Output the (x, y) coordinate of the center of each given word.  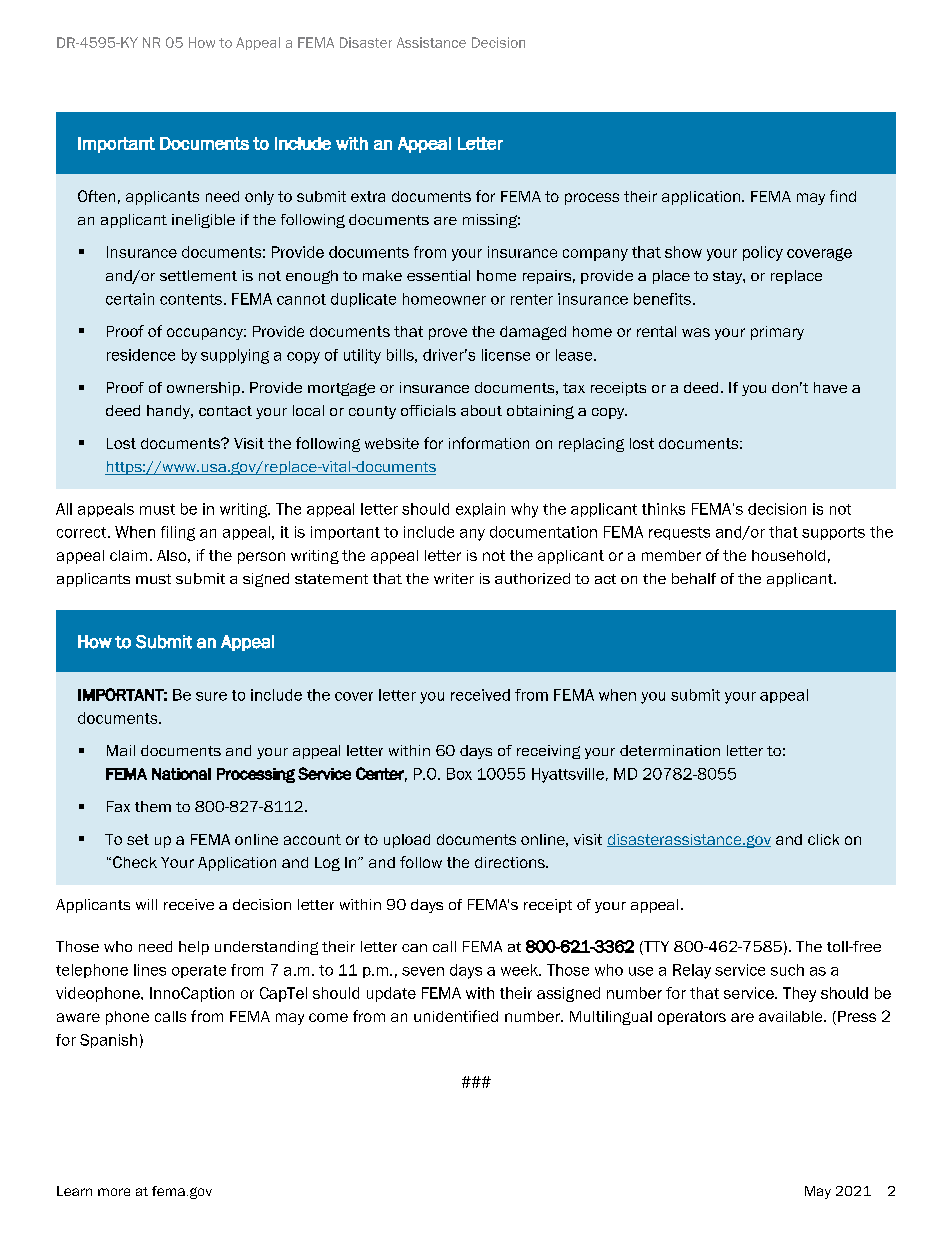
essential (438, 275)
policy (763, 253)
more (114, 1192)
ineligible (203, 221)
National (181, 774)
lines (150, 970)
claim (128, 555)
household (788, 555)
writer (454, 578)
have (830, 387)
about (481, 410)
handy (169, 412)
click (823, 839)
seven (423, 971)
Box (459, 774)
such (787, 970)
